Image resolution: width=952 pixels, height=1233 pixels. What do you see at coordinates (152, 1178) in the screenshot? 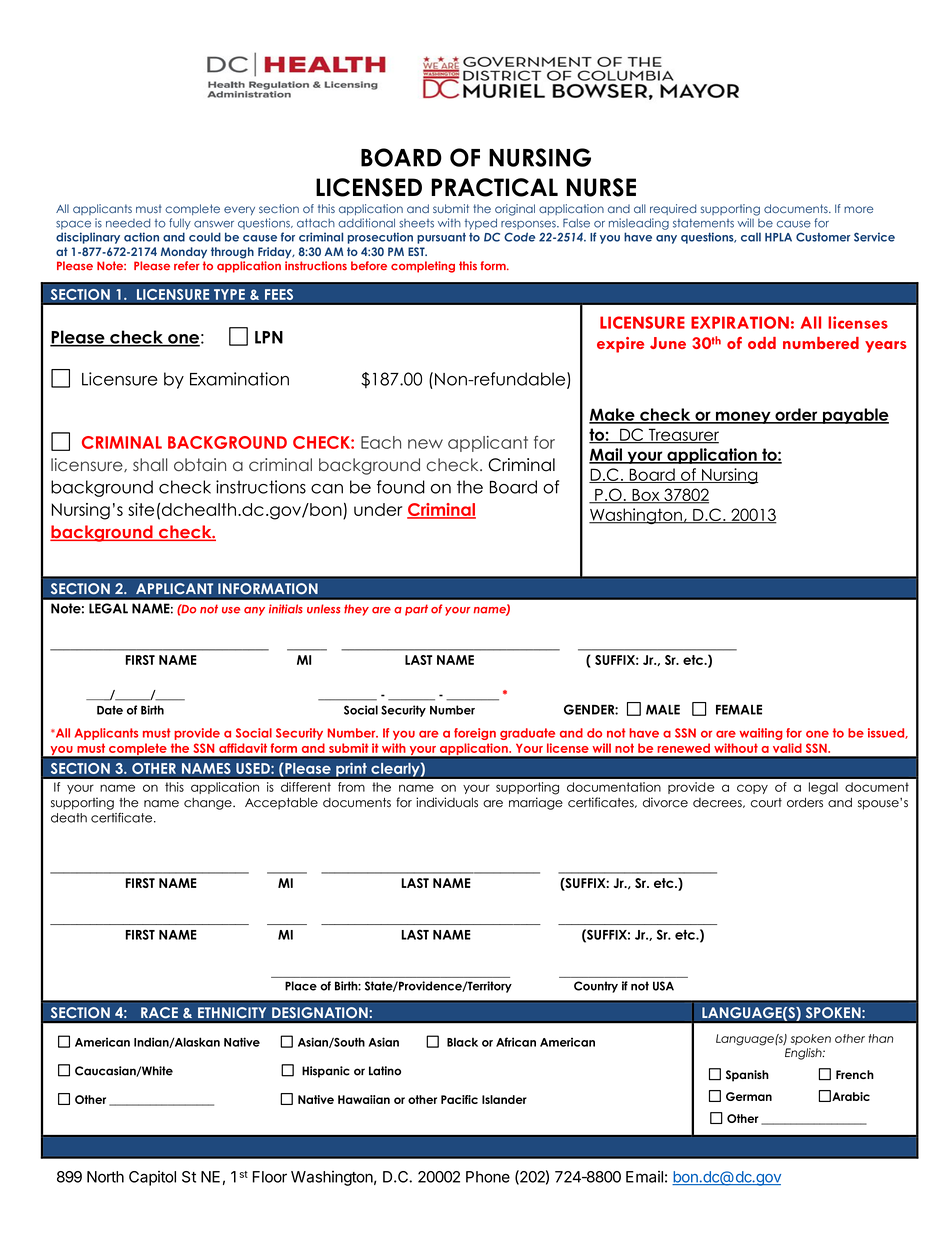
I see `Capitol` at bounding box center [152, 1178].
